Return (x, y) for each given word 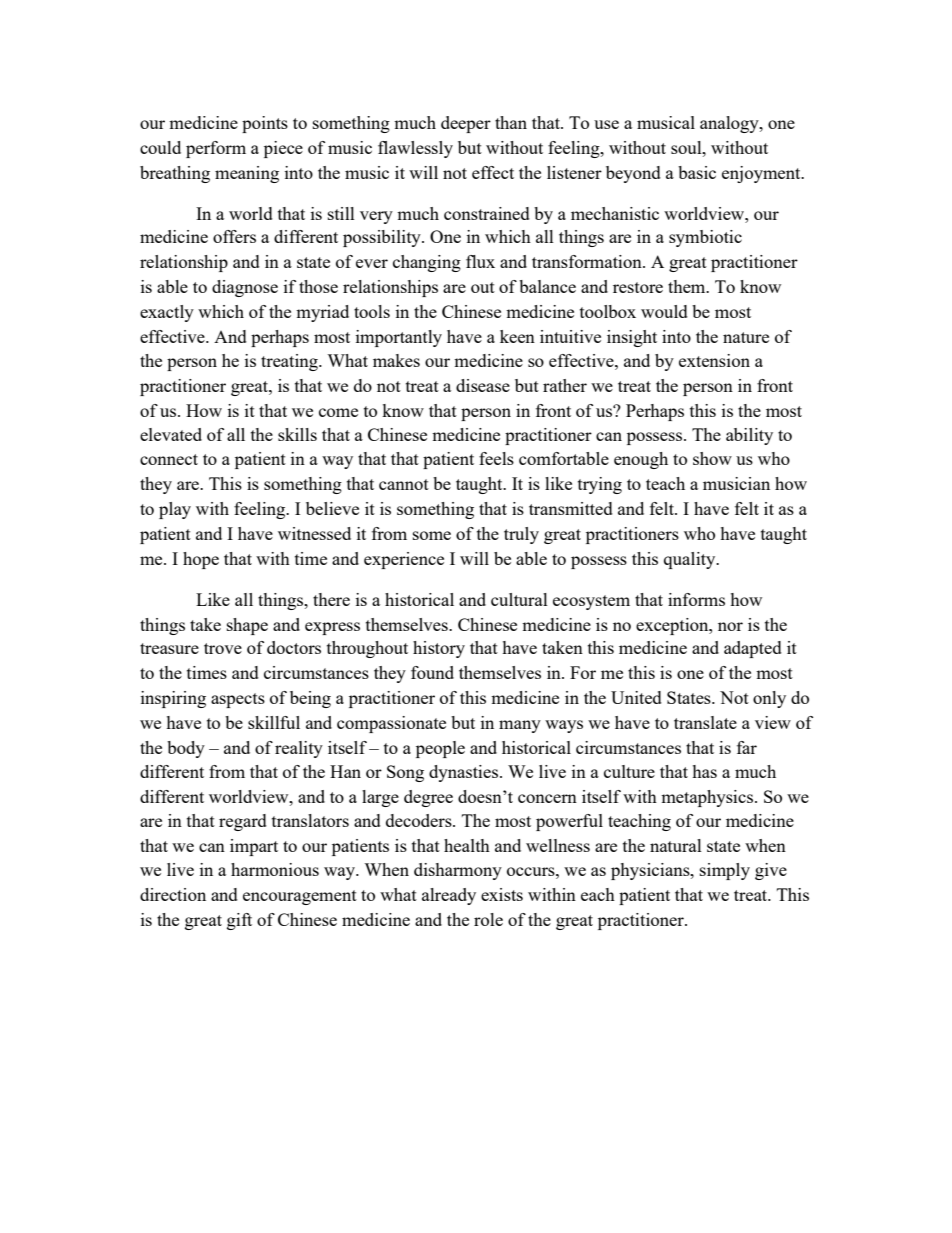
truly (521, 535)
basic (697, 172)
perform (216, 149)
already (449, 896)
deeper (466, 124)
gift (239, 921)
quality (691, 560)
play (175, 510)
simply (725, 871)
